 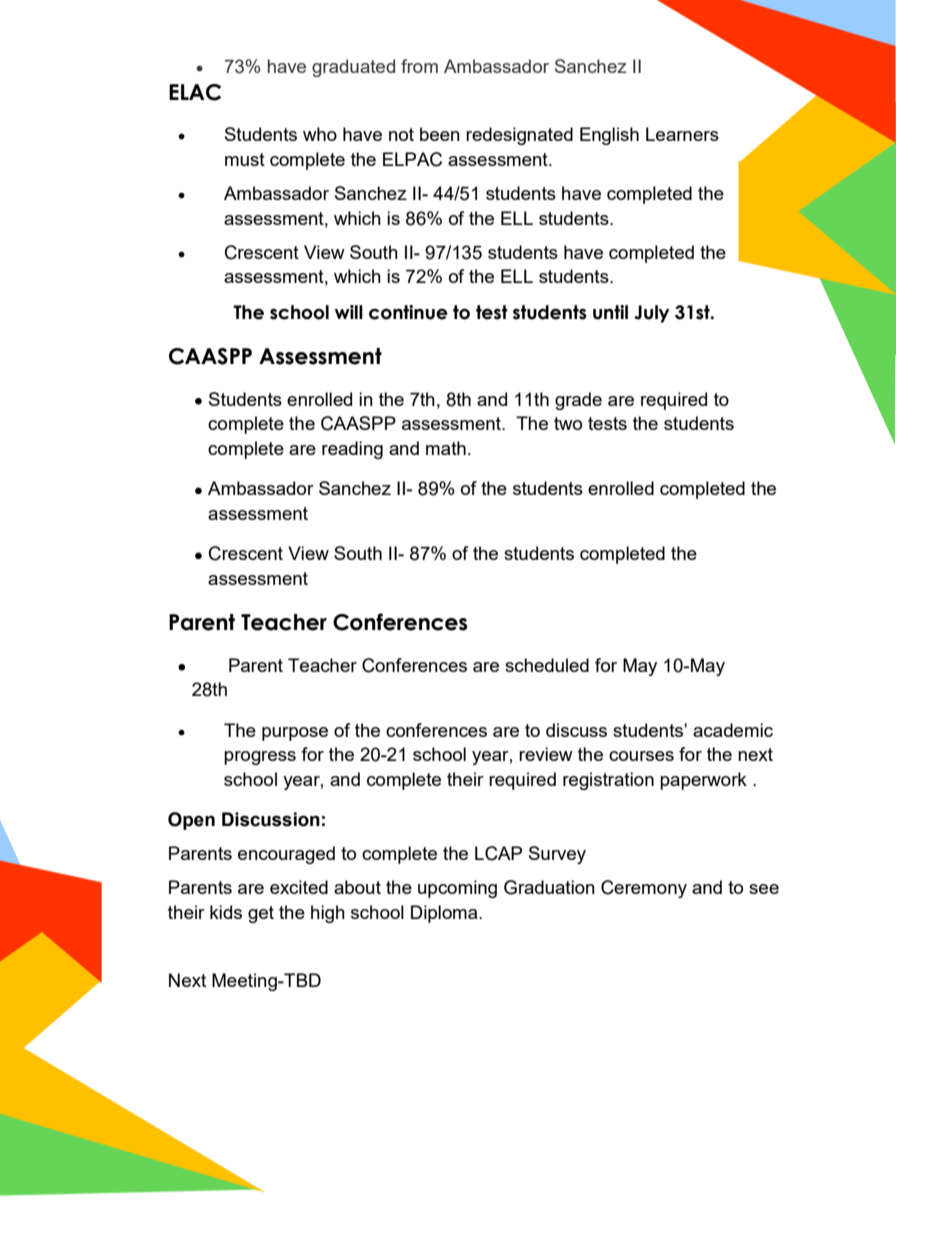 I want to click on get, so click(x=261, y=914).
